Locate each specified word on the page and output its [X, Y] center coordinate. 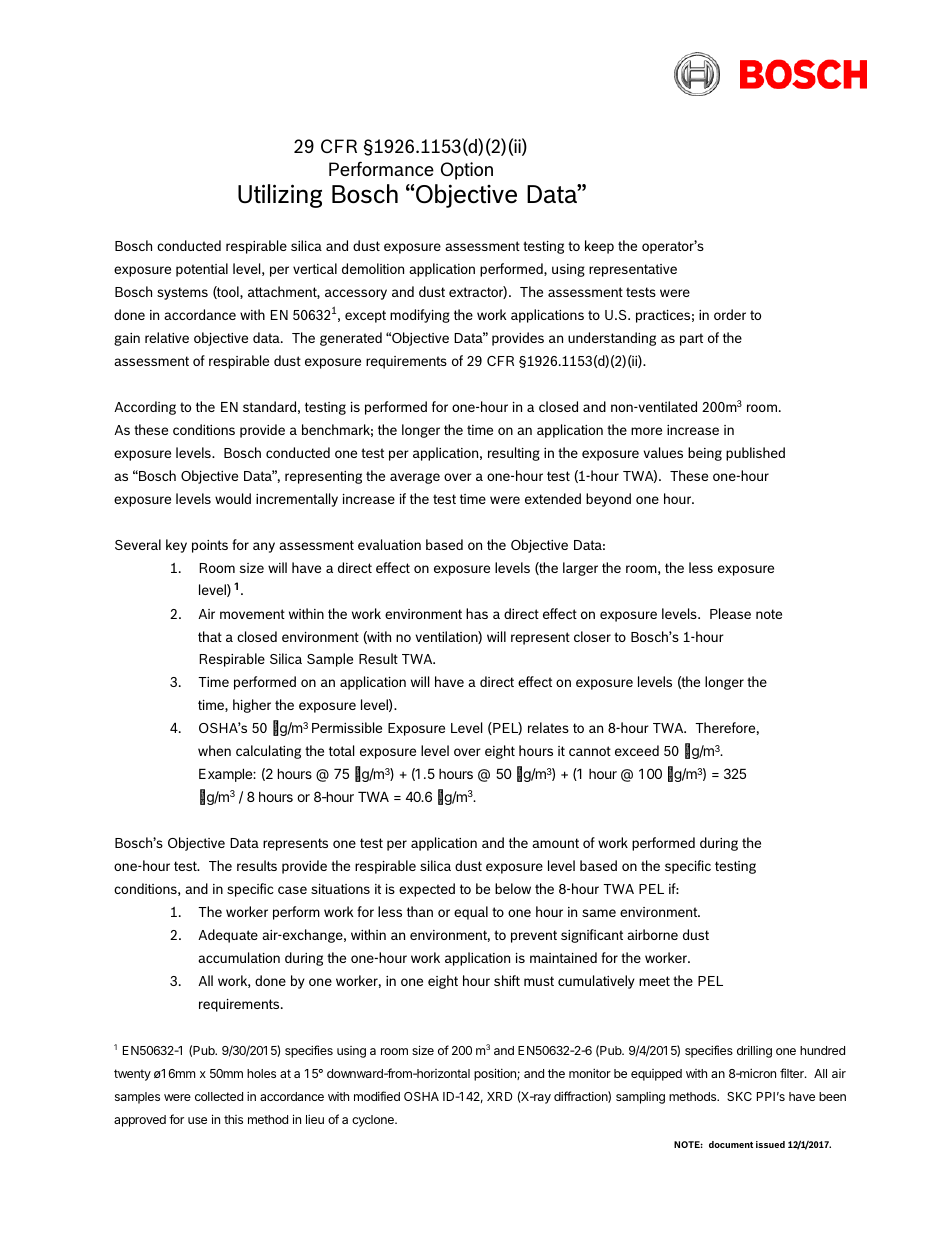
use [197, 1120]
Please [730, 613]
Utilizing [280, 196]
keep [599, 247]
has [477, 613]
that [210, 636]
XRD [500, 1096]
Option [467, 171]
